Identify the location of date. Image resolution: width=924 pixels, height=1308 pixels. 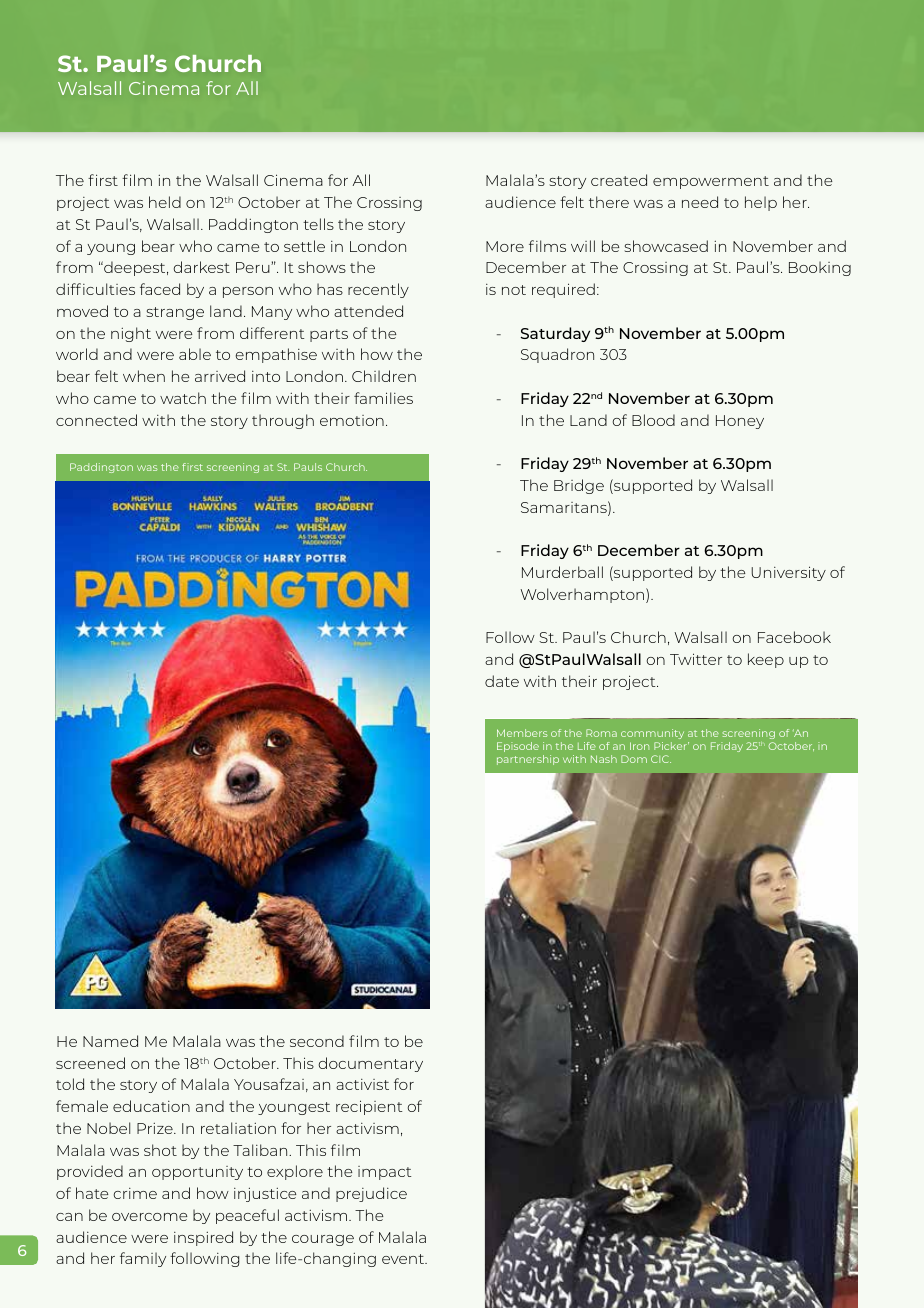
(502, 681).
